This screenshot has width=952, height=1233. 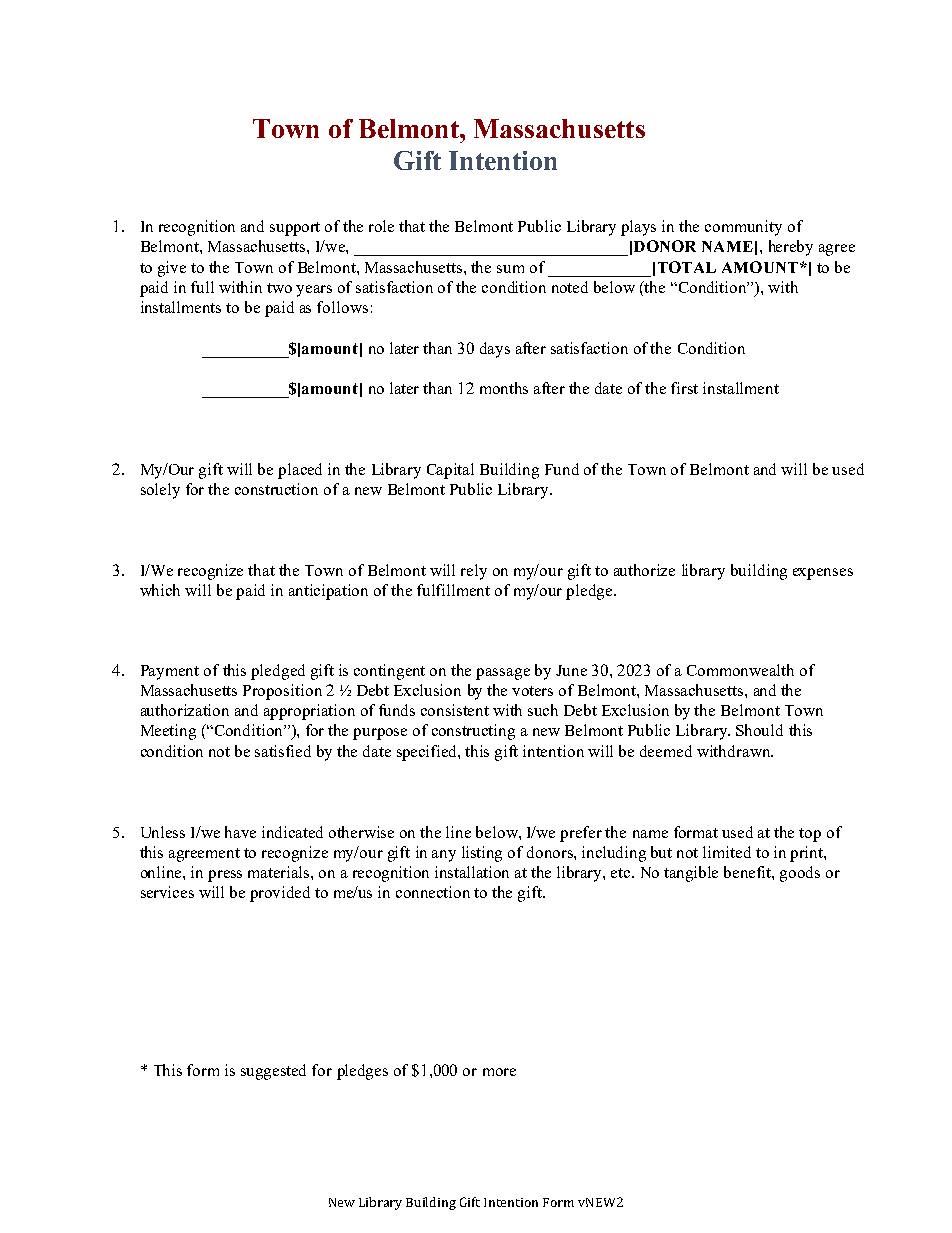 What do you see at coordinates (727, 852) in the screenshot?
I see `limited` at bounding box center [727, 852].
